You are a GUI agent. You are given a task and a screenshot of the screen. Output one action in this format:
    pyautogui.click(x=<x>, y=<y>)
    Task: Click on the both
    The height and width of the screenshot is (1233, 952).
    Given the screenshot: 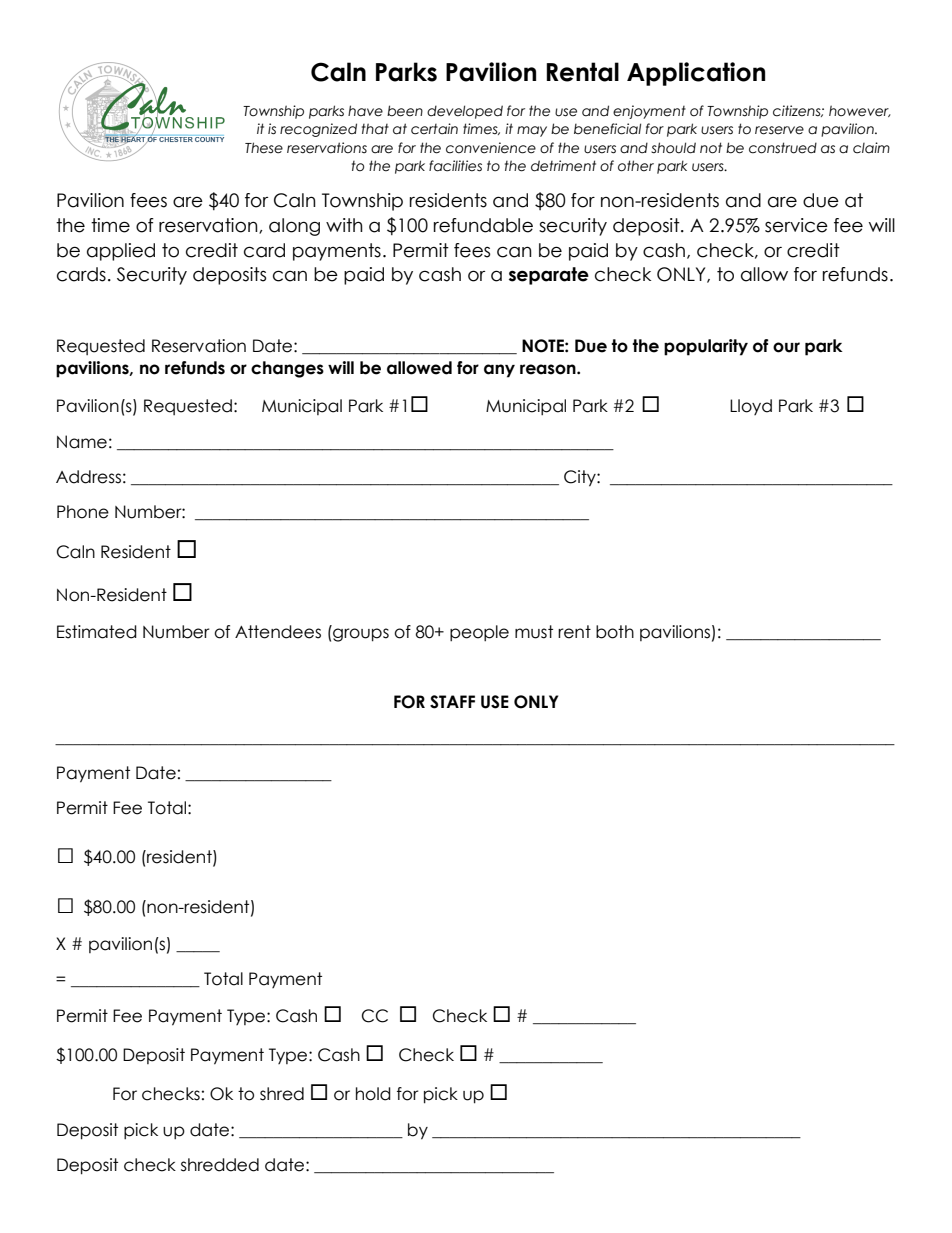 What is the action you would take?
    pyautogui.click(x=615, y=632)
